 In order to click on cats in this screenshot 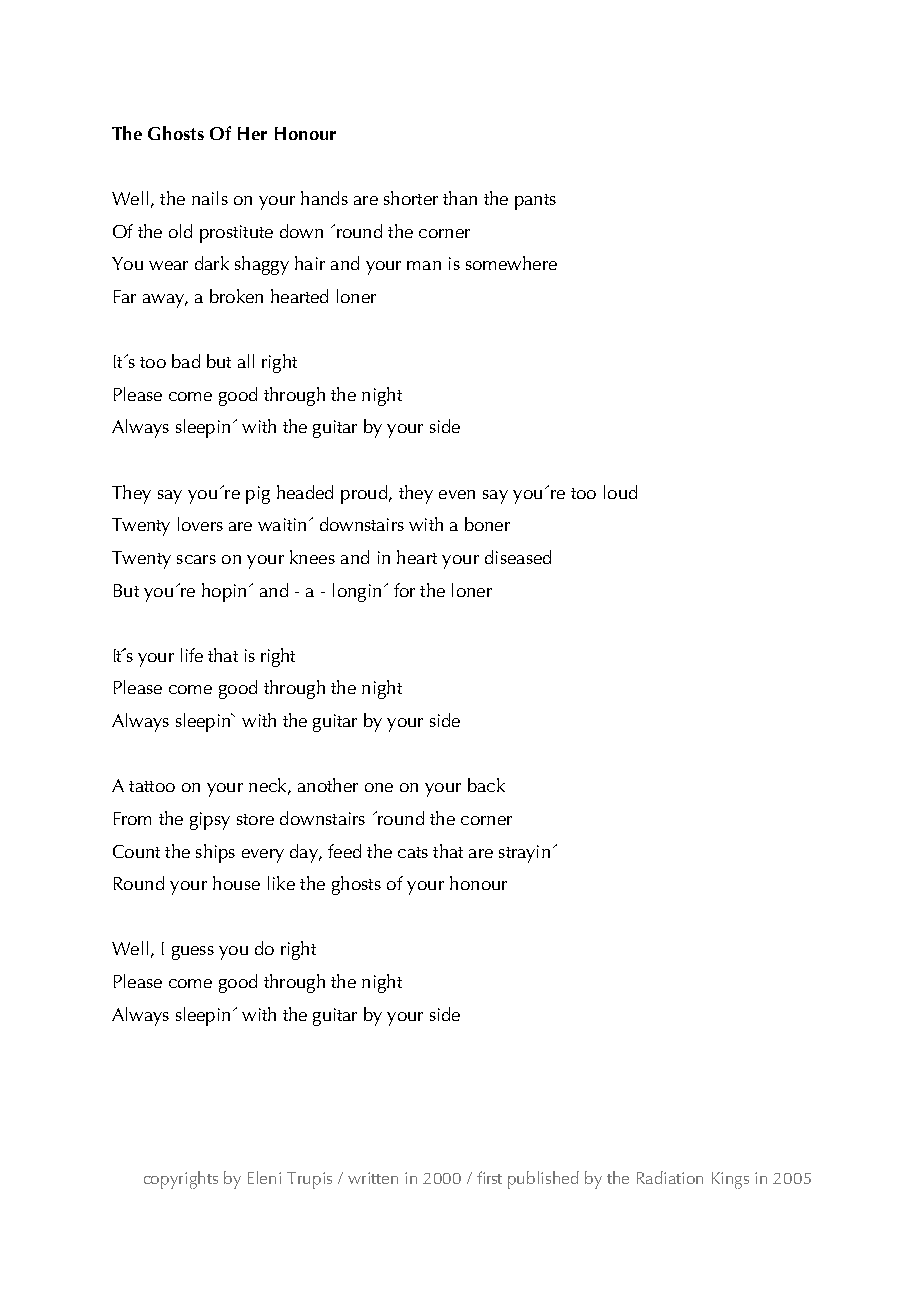, I will do `click(413, 852)`.
